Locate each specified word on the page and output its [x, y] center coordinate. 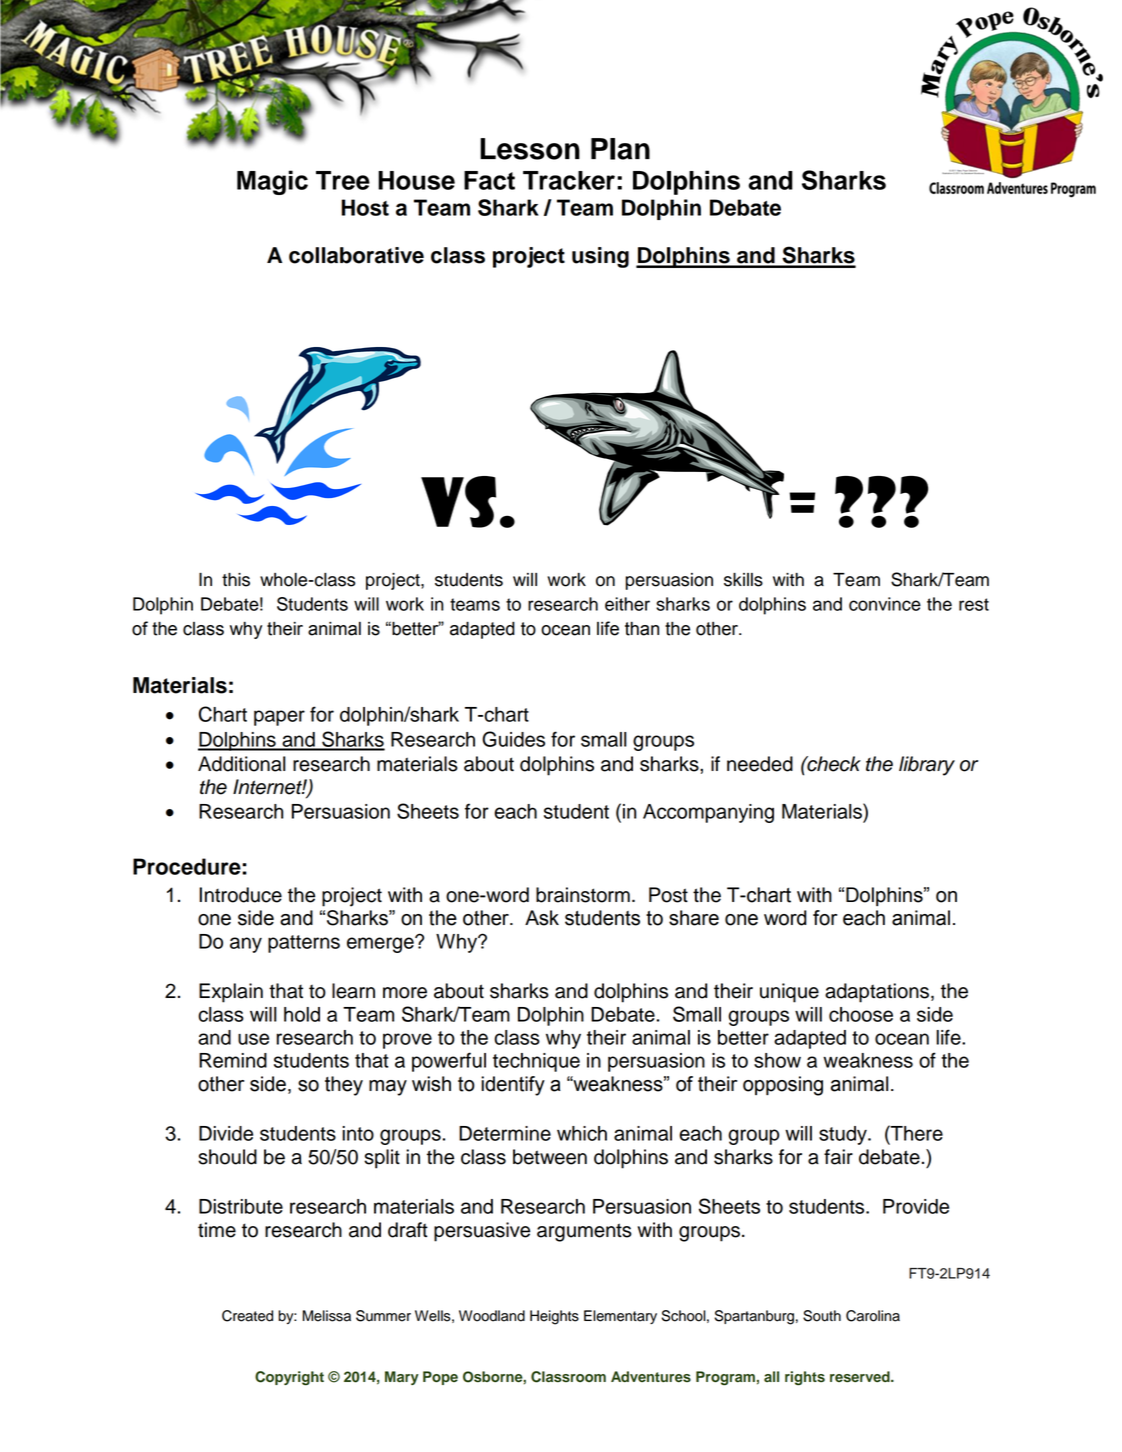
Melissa [327, 1316]
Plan [620, 149]
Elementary [620, 1317]
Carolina [873, 1316]
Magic [272, 182]
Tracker [569, 180]
